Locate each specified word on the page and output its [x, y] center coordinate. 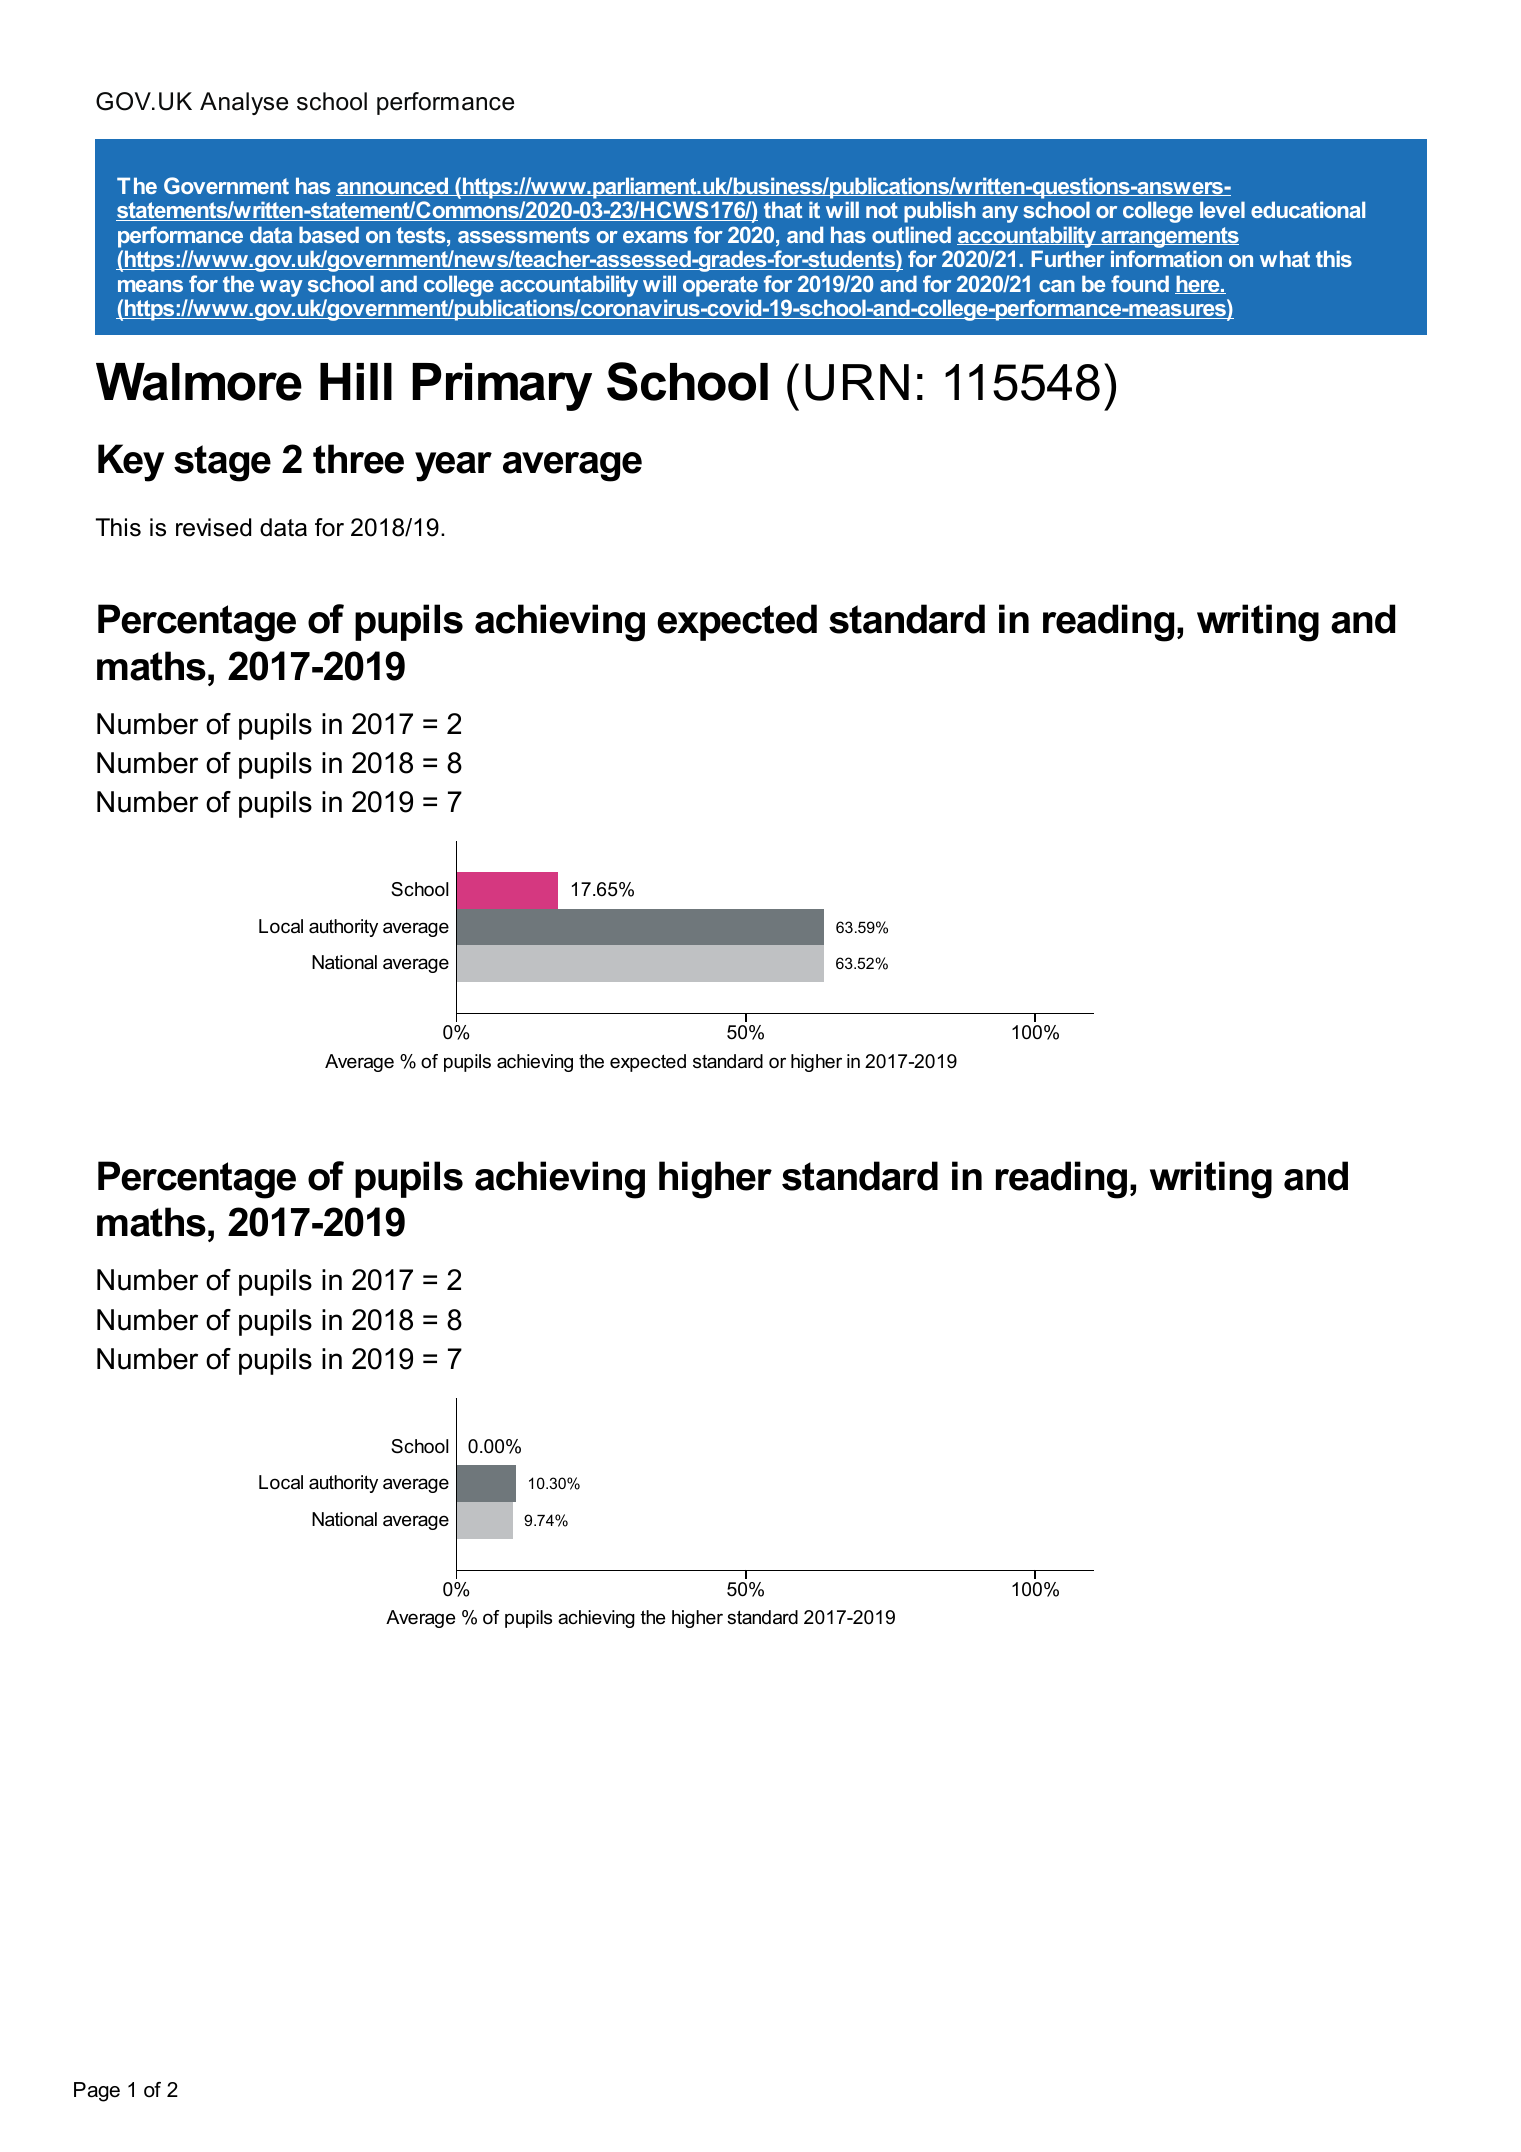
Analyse [244, 103]
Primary [502, 387]
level [1222, 209]
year [453, 467]
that [783, 209]
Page [97, 2092]
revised [213, 527]
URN [857, 382]
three [358, 459]
